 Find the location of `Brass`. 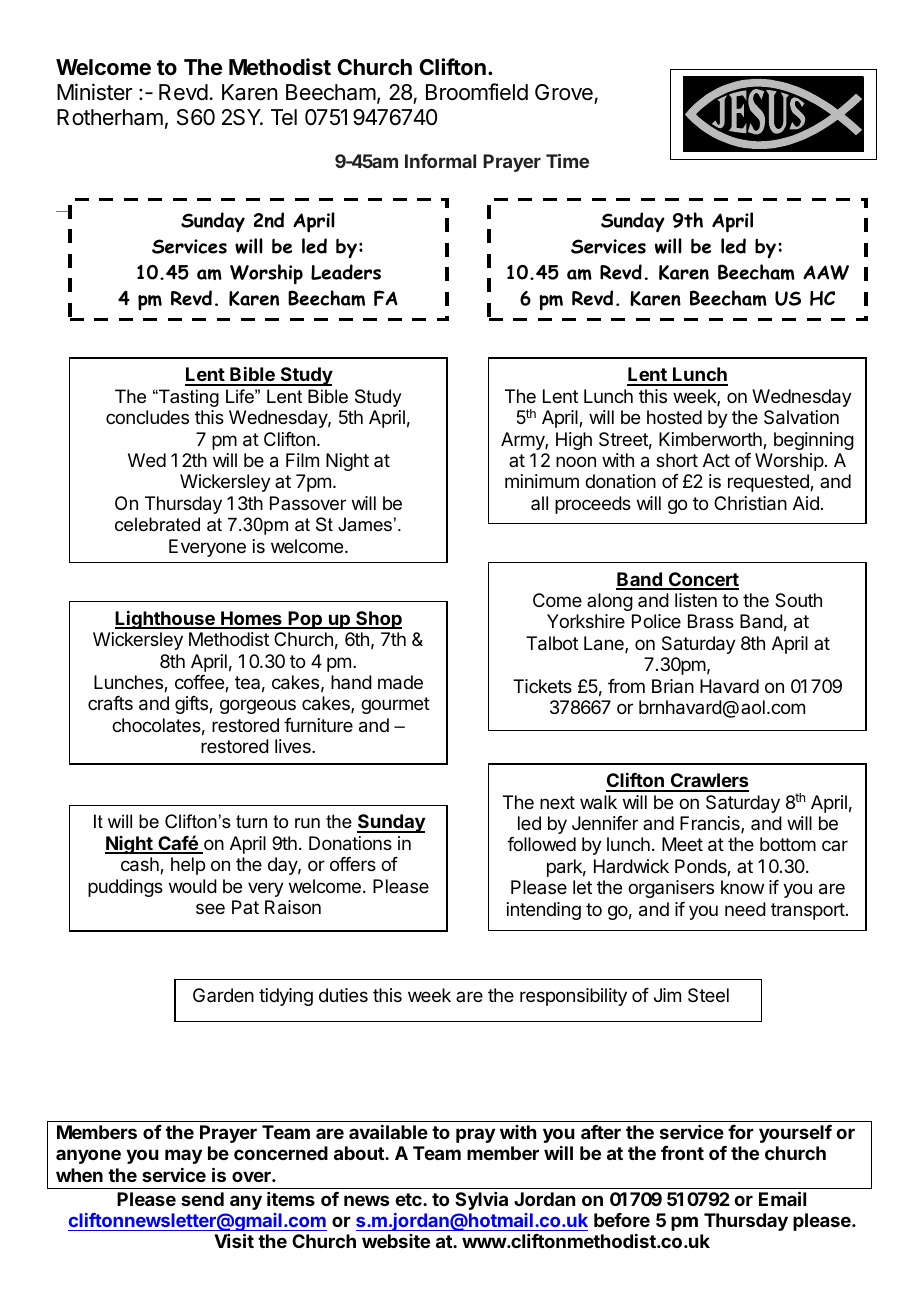

Brass is located at coordinates (711, 621).
